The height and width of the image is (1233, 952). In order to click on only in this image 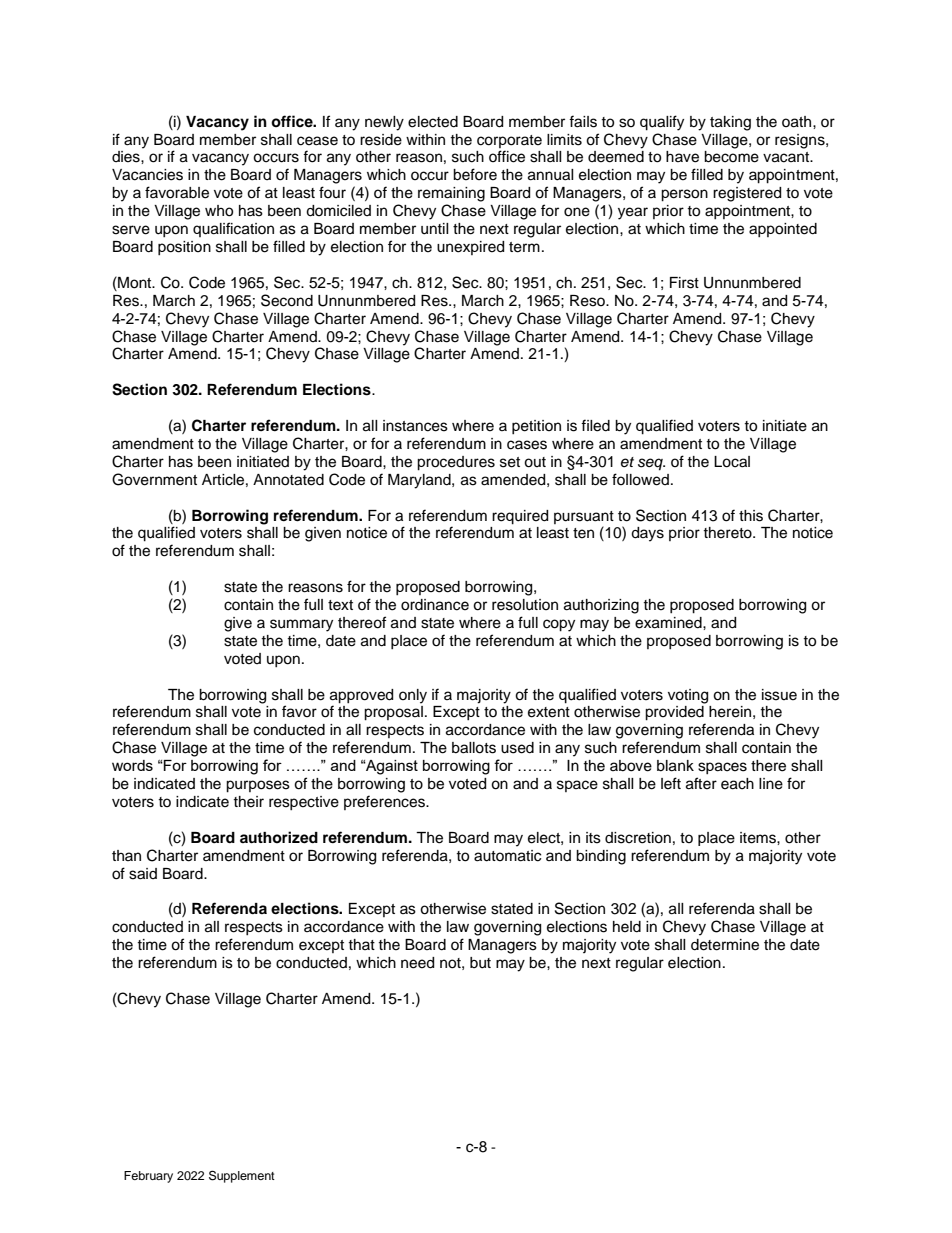, I will do `click(413, 696)`.
